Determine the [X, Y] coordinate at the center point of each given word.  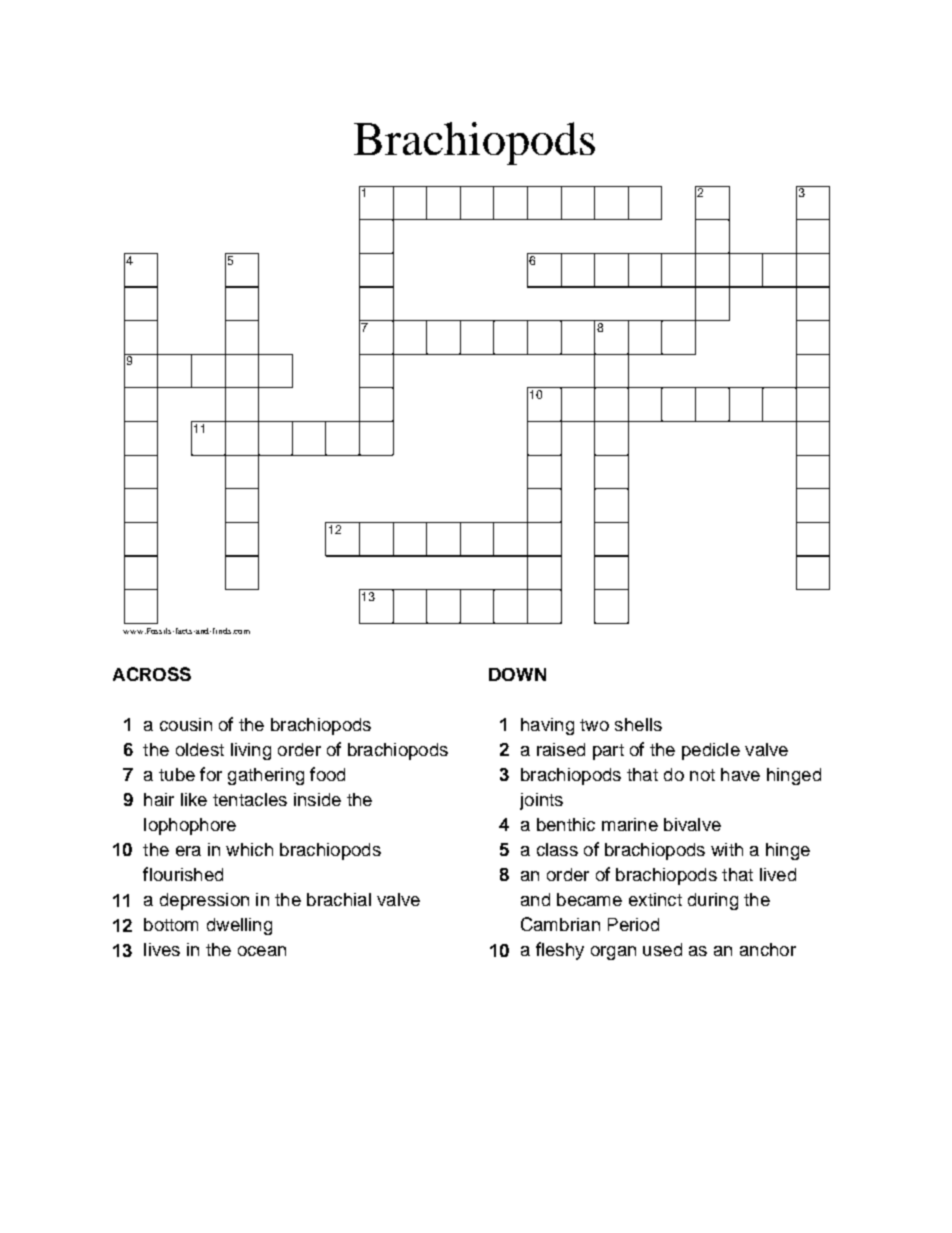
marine [630, 824]
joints [541, 801]
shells [638, 724]
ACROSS [152, 674]
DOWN [517, 674]
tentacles [250, 799]
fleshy [560, 951]
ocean [262, 951]
